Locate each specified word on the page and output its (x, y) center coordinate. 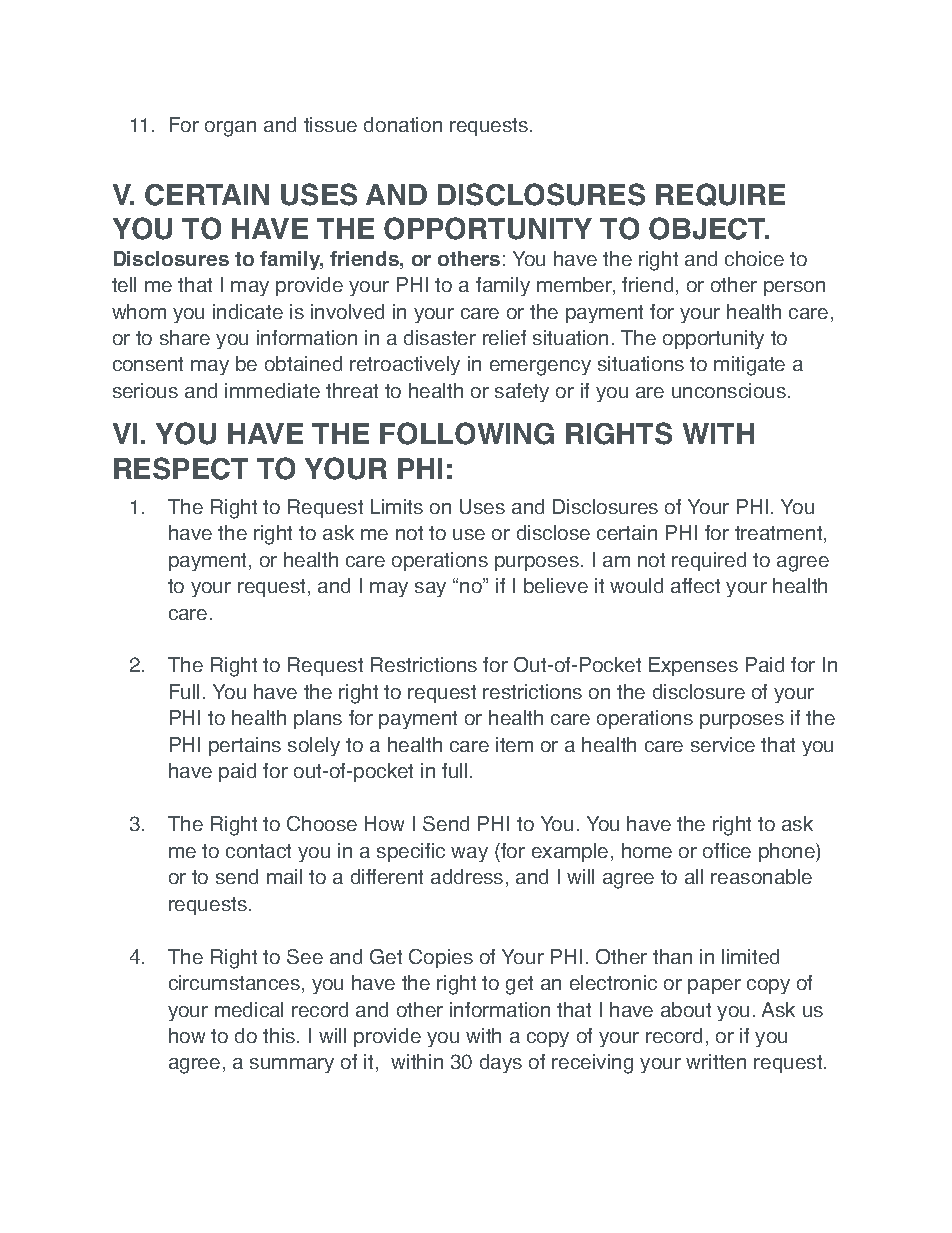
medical (249, 1009)
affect (695, 585)
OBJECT (709, 228)
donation (403, 124)
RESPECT (181, 468)
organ (230, 129)
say (430, 589)
